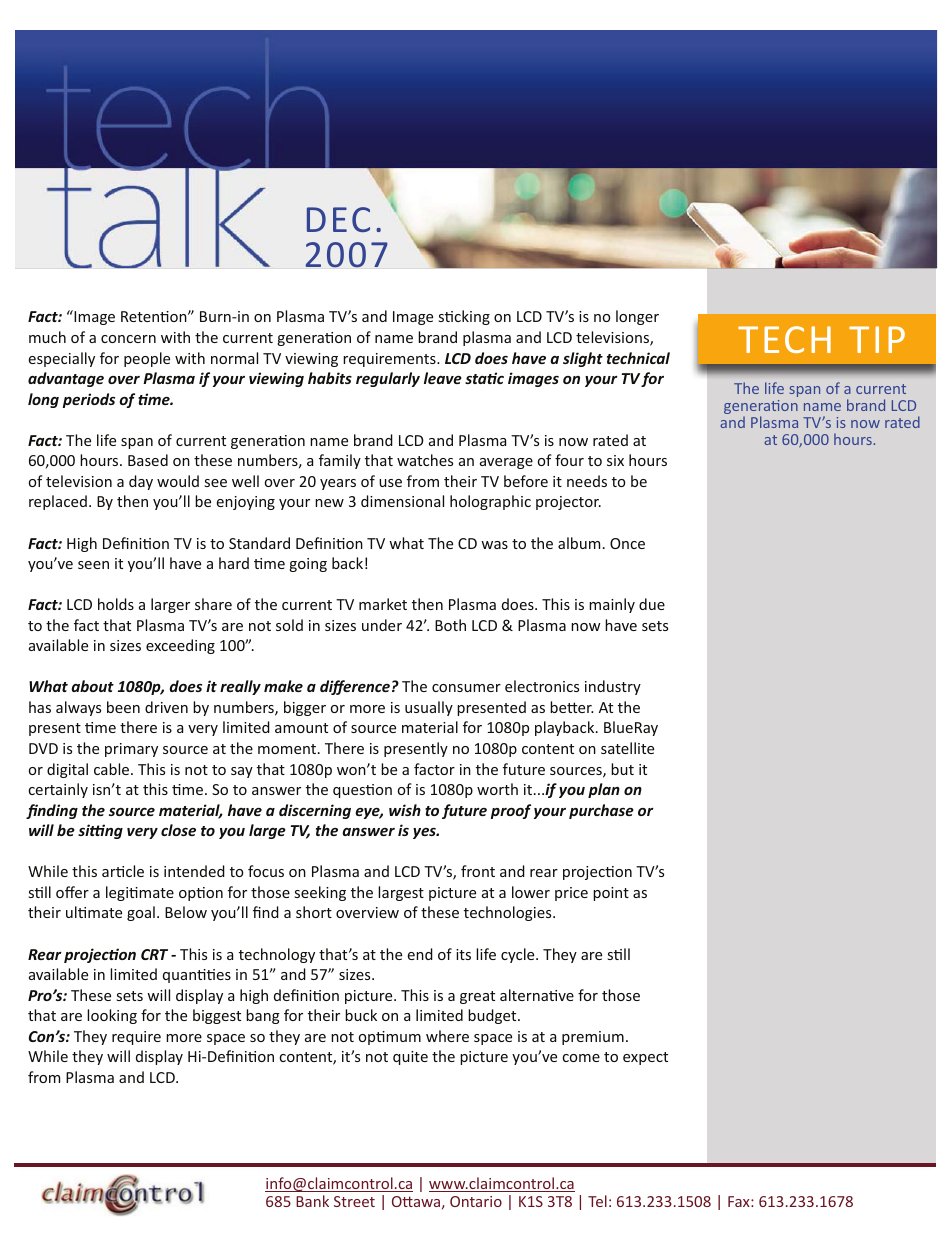 Image resolution: width=952 pixels, height=1233 pixels. Describe the element at coordinates (116, 604) in the screenshot. I see `holds` at that location.
